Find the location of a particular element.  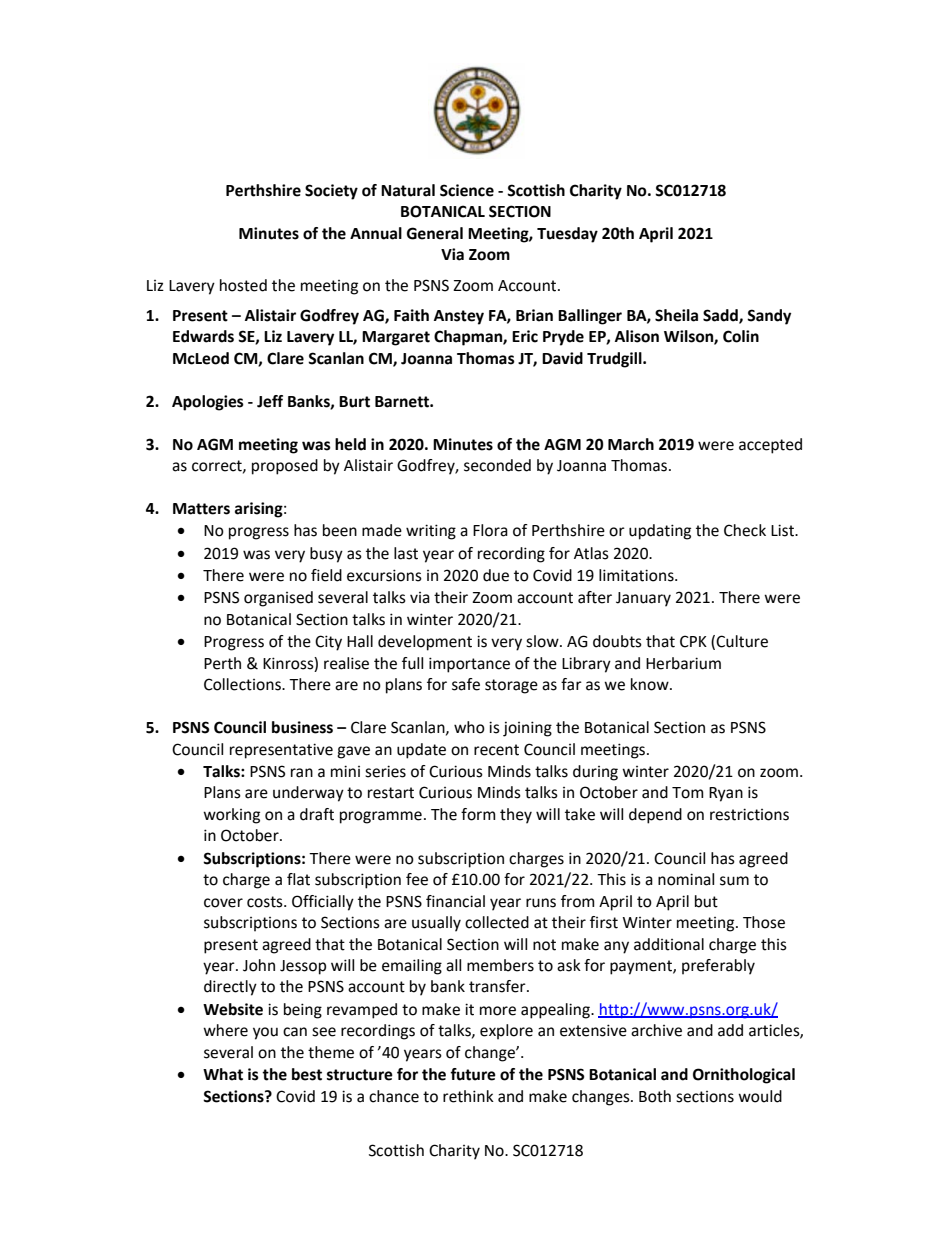

future is located at coordinates (473, 1074).
